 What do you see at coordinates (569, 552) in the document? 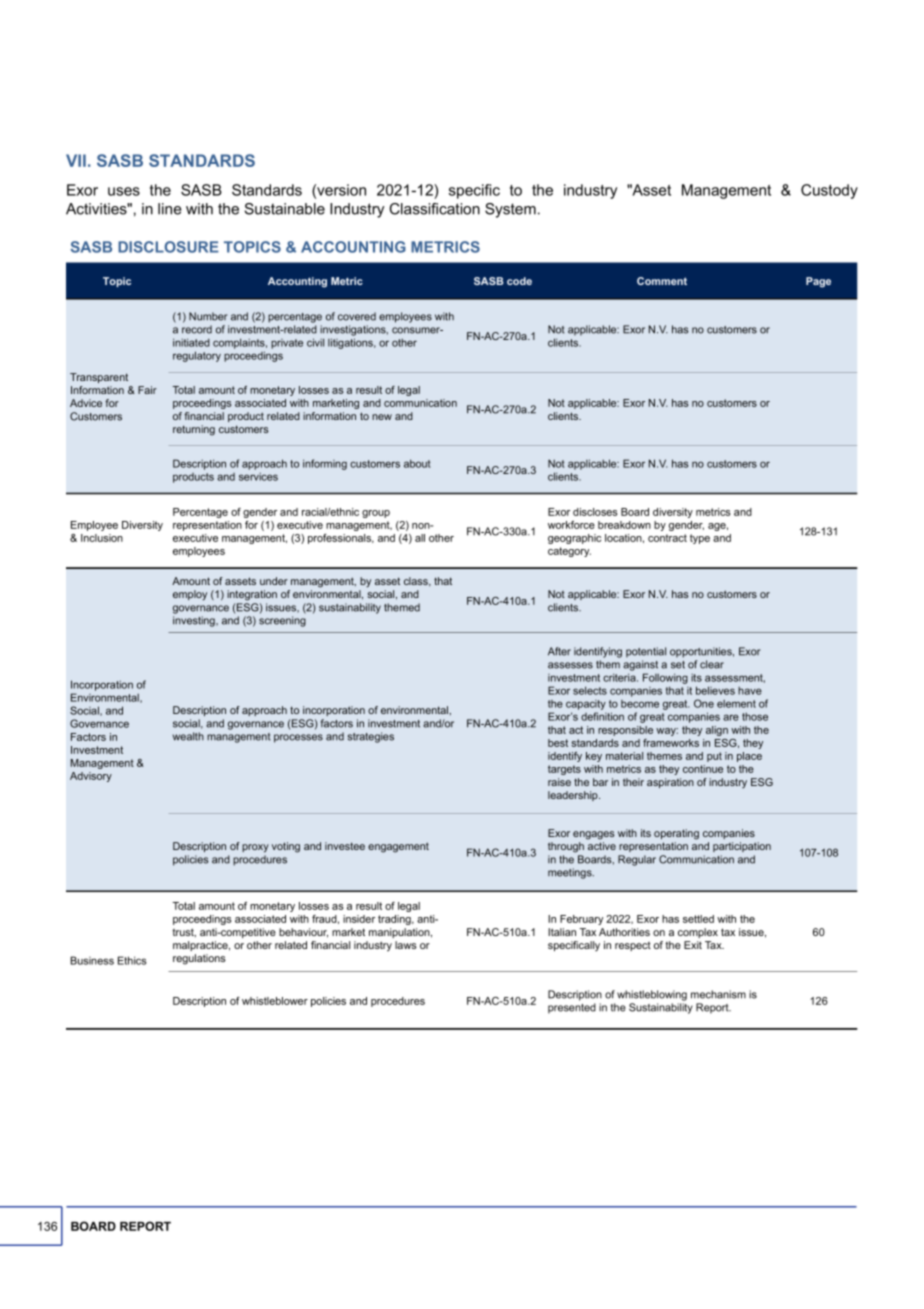
I see `category` at bounding box center [569, 552].
